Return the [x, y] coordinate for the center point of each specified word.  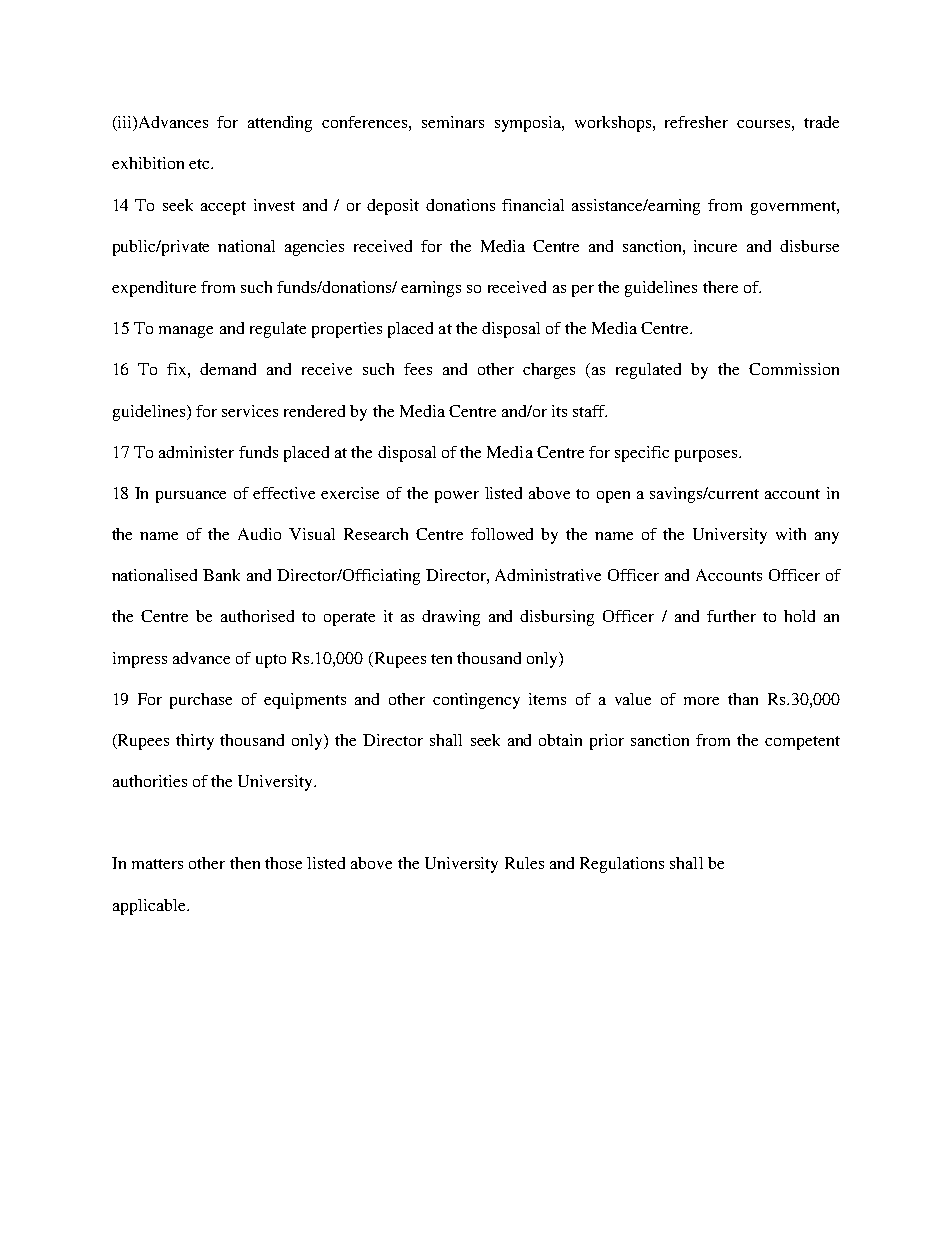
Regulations [622, 865]
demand [228, 369]
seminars [453, 122]
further [731, 616]
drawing [451, 618]
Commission [794, 369]
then [245, 863]
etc [200, 164]
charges [549, 371]
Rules [524, 863]
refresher [696, 122]
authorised [257, 616]
